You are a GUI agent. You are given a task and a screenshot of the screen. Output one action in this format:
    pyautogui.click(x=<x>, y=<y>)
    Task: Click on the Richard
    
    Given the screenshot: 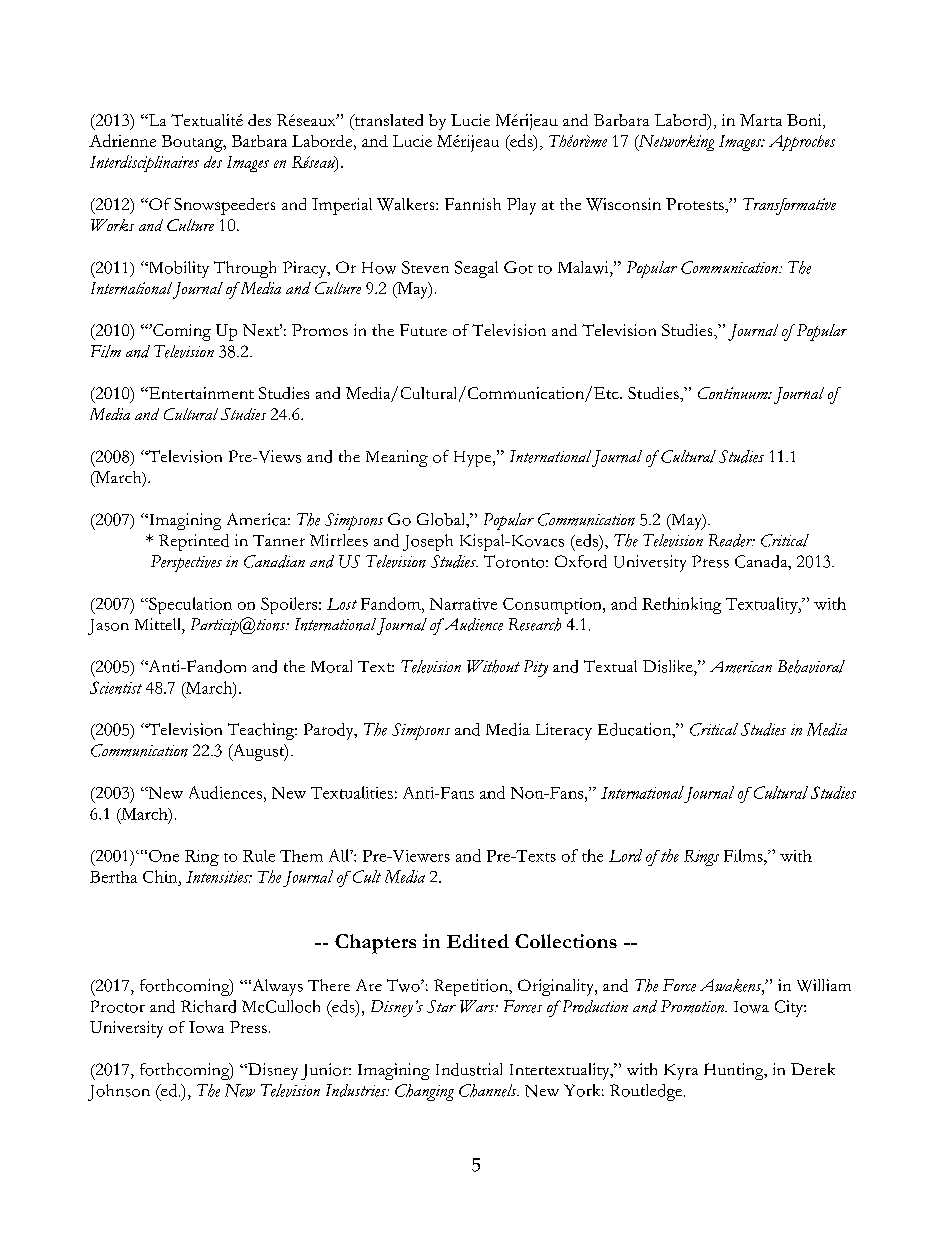 What is the action you would take?
    pyautogui.click(x=208, y=1006)
